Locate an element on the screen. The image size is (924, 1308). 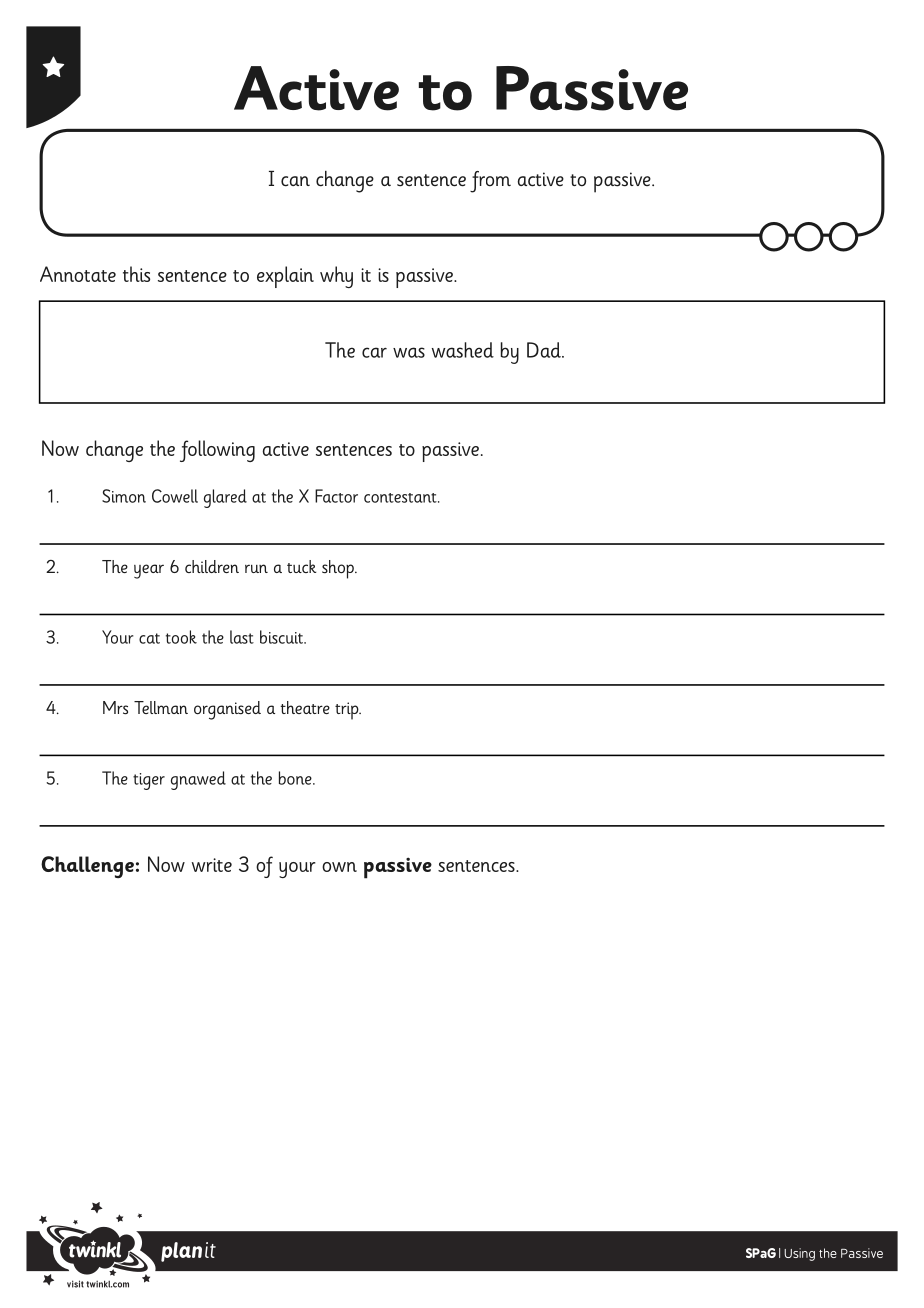
theatre is located at coordinates (305, 707).
